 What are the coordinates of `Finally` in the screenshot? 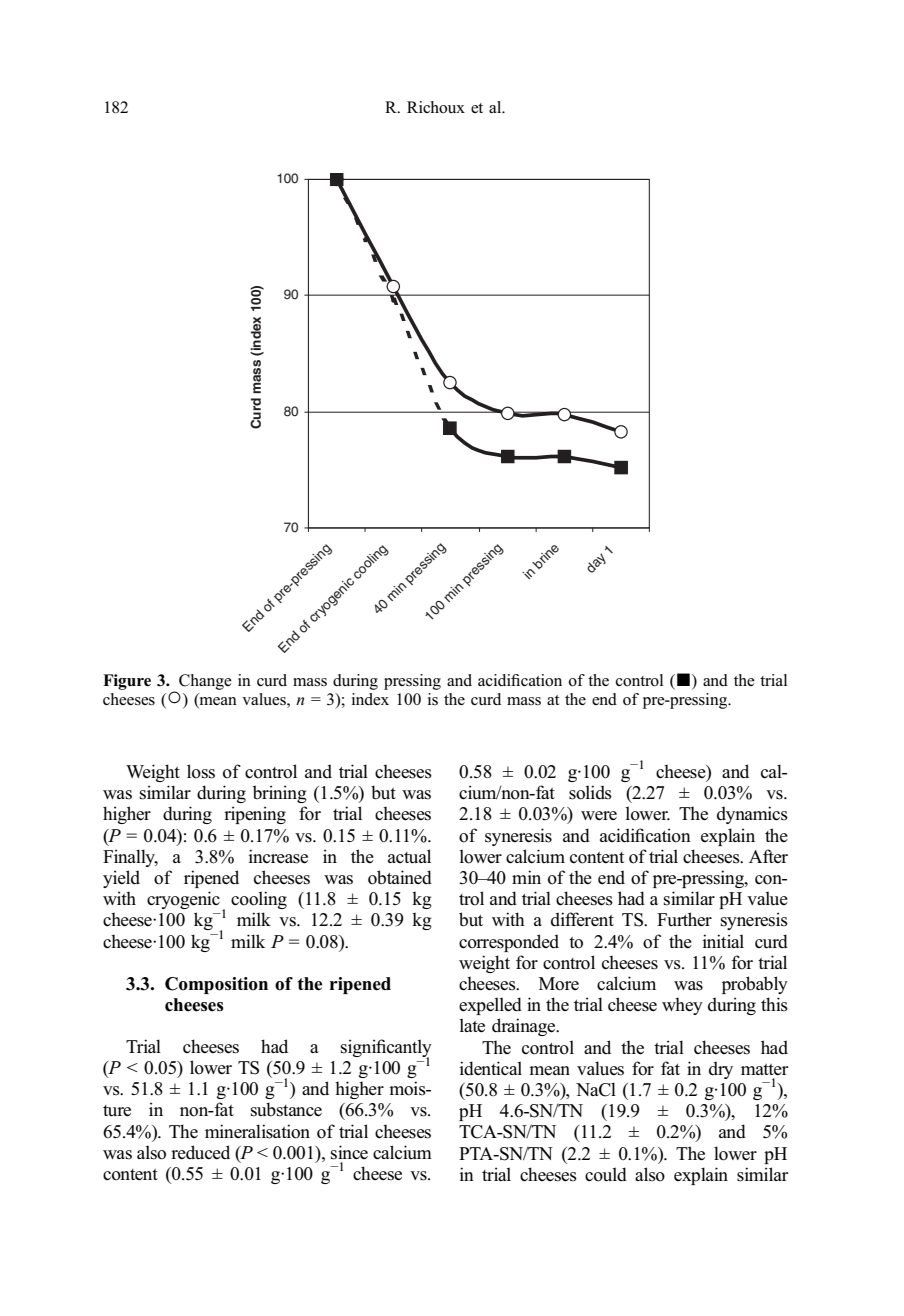 It's located at (130, 858).
